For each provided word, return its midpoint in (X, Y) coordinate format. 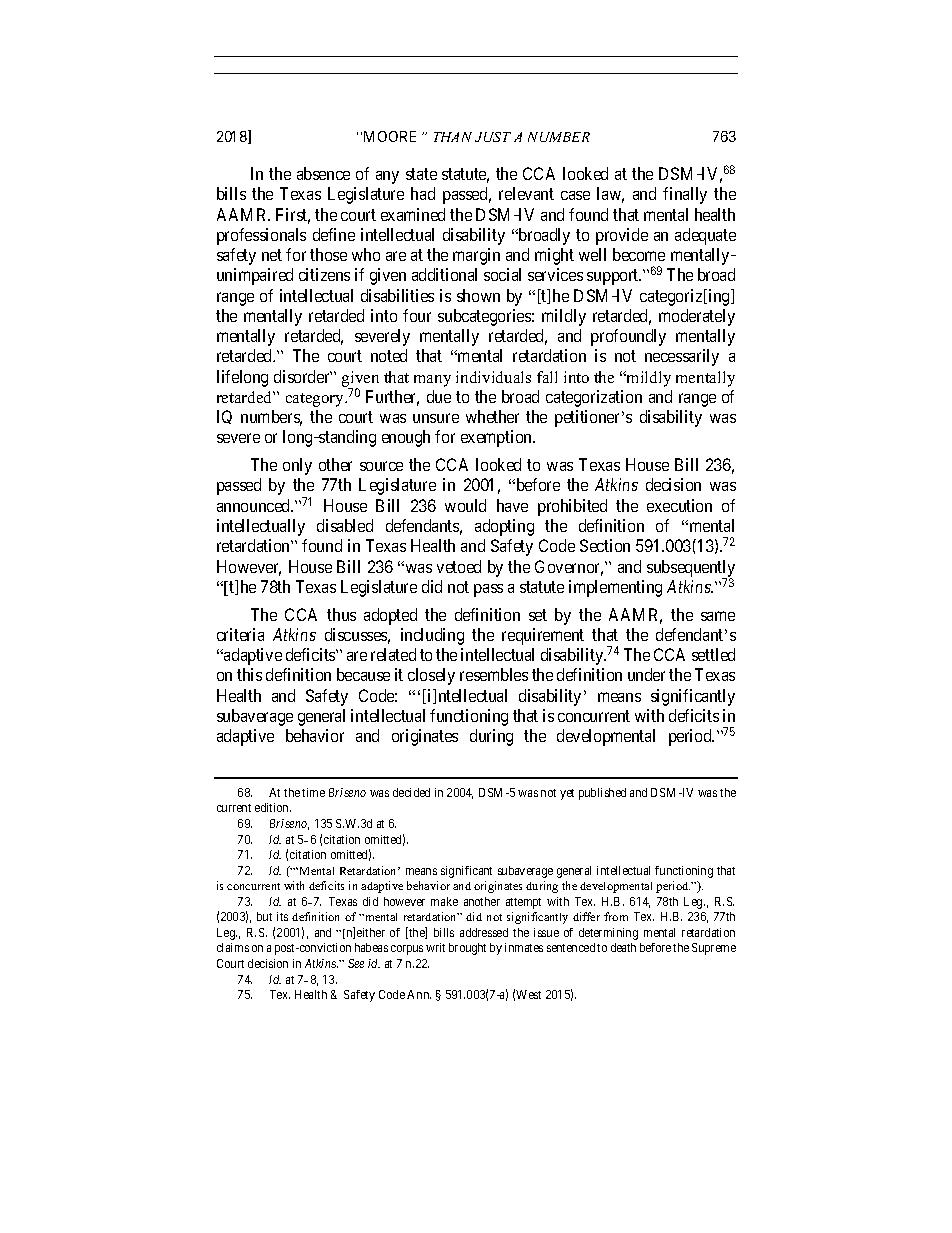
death (623, 947)
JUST (493, 137)
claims (233, 947)
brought (467, 949)
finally (685, 195)
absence (323, 173)
